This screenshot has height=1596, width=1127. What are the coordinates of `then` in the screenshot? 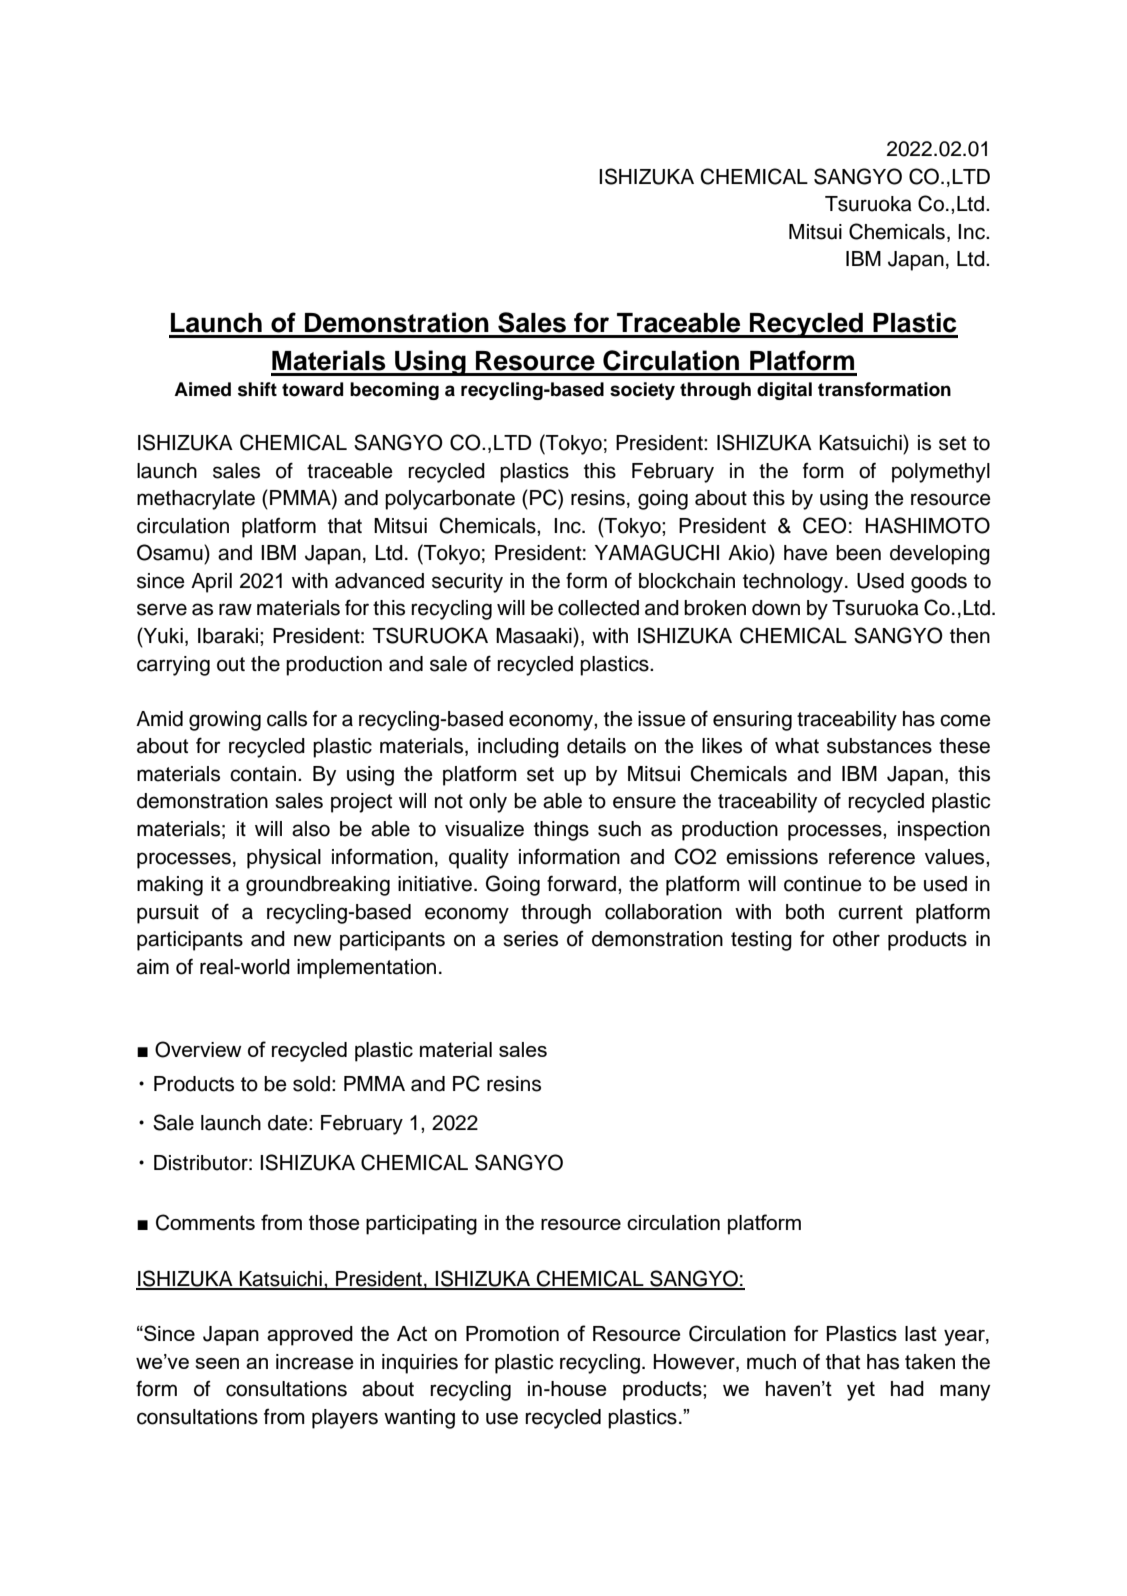 It's located at (970, 636).
